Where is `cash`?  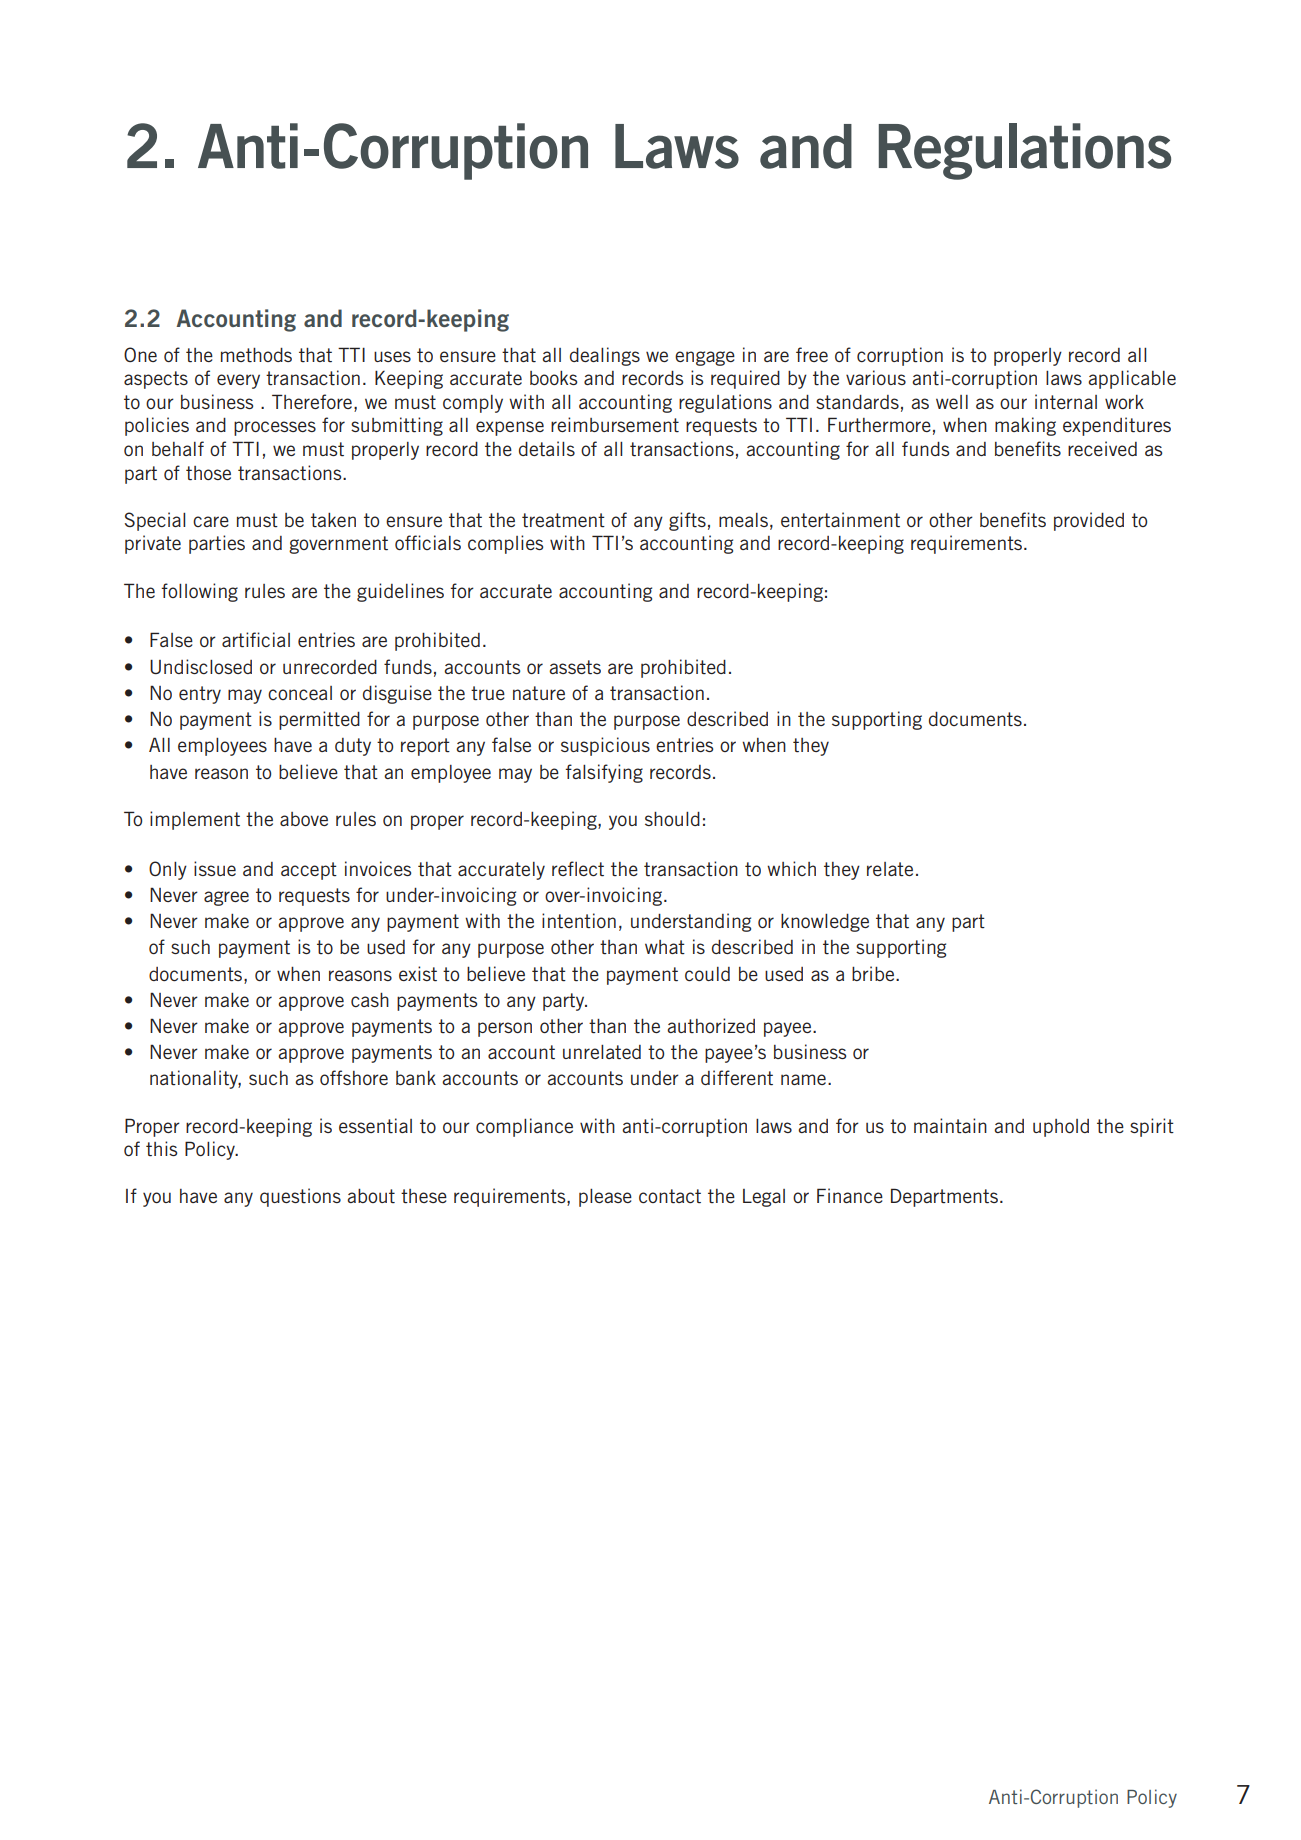
cash is located at coordinates (370, 1000).
